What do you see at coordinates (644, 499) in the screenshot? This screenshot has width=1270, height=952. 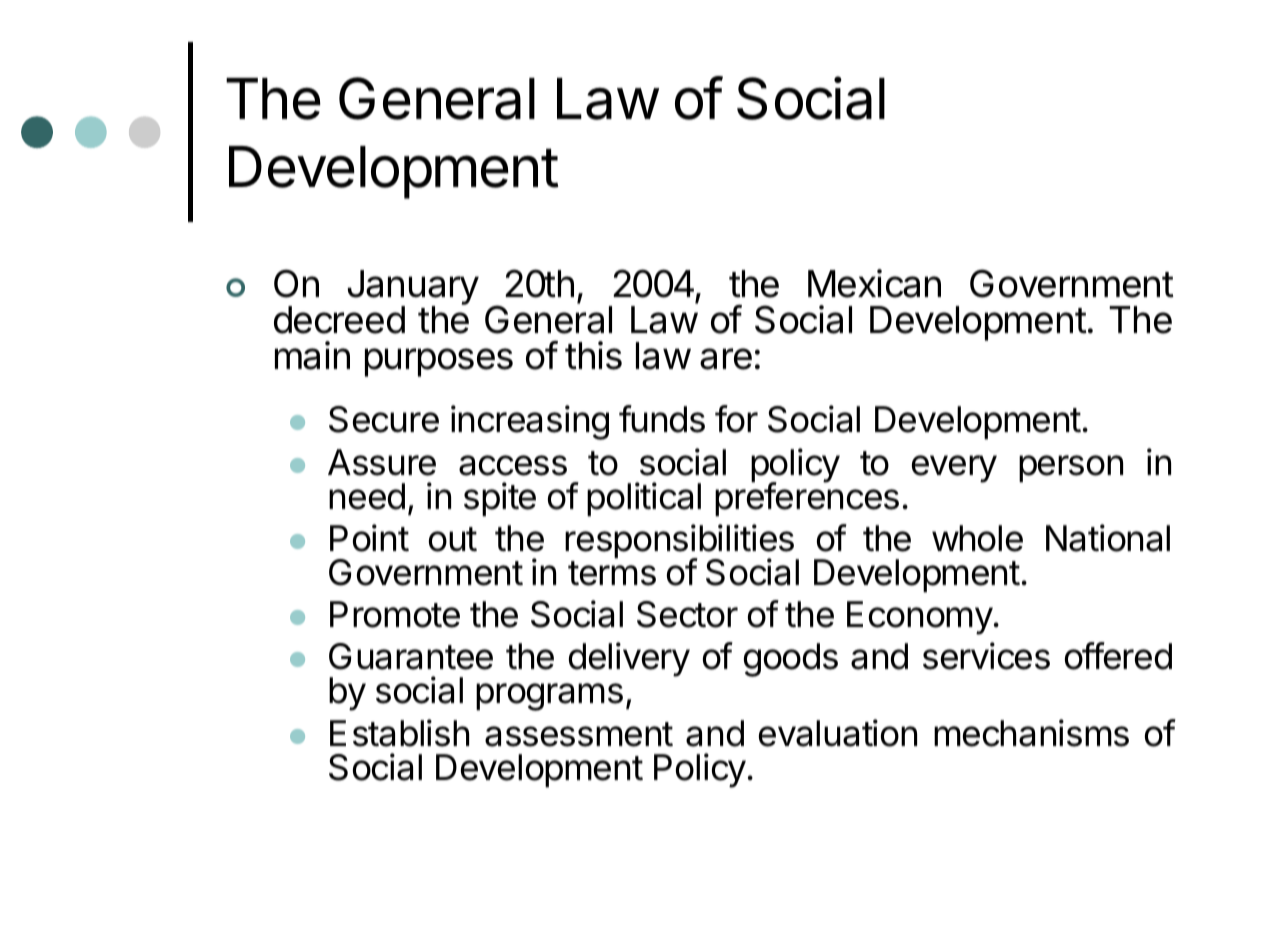 I see `political` at bounding box center [644, 499].
